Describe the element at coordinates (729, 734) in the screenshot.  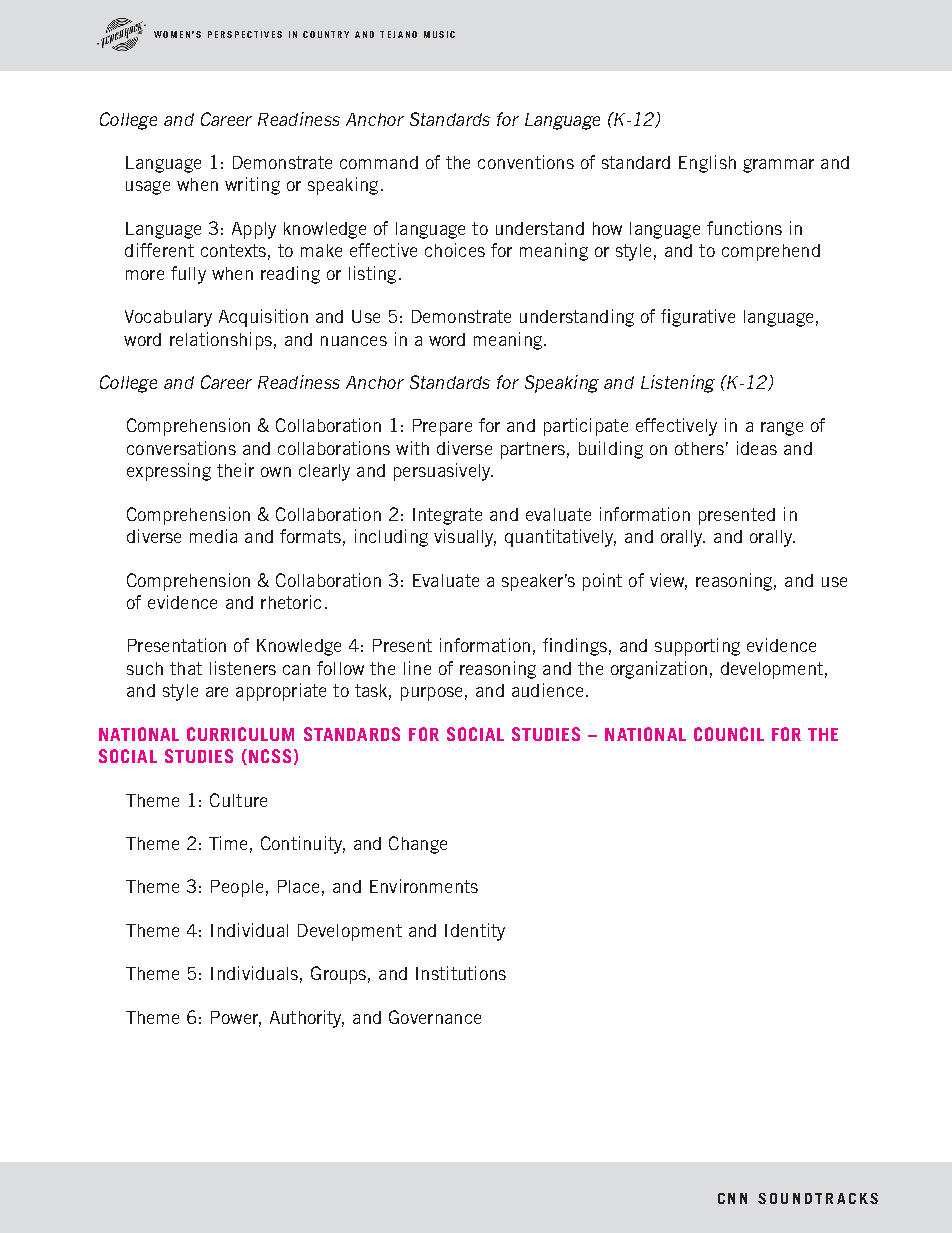
I see `COUNCIL` at that location.
